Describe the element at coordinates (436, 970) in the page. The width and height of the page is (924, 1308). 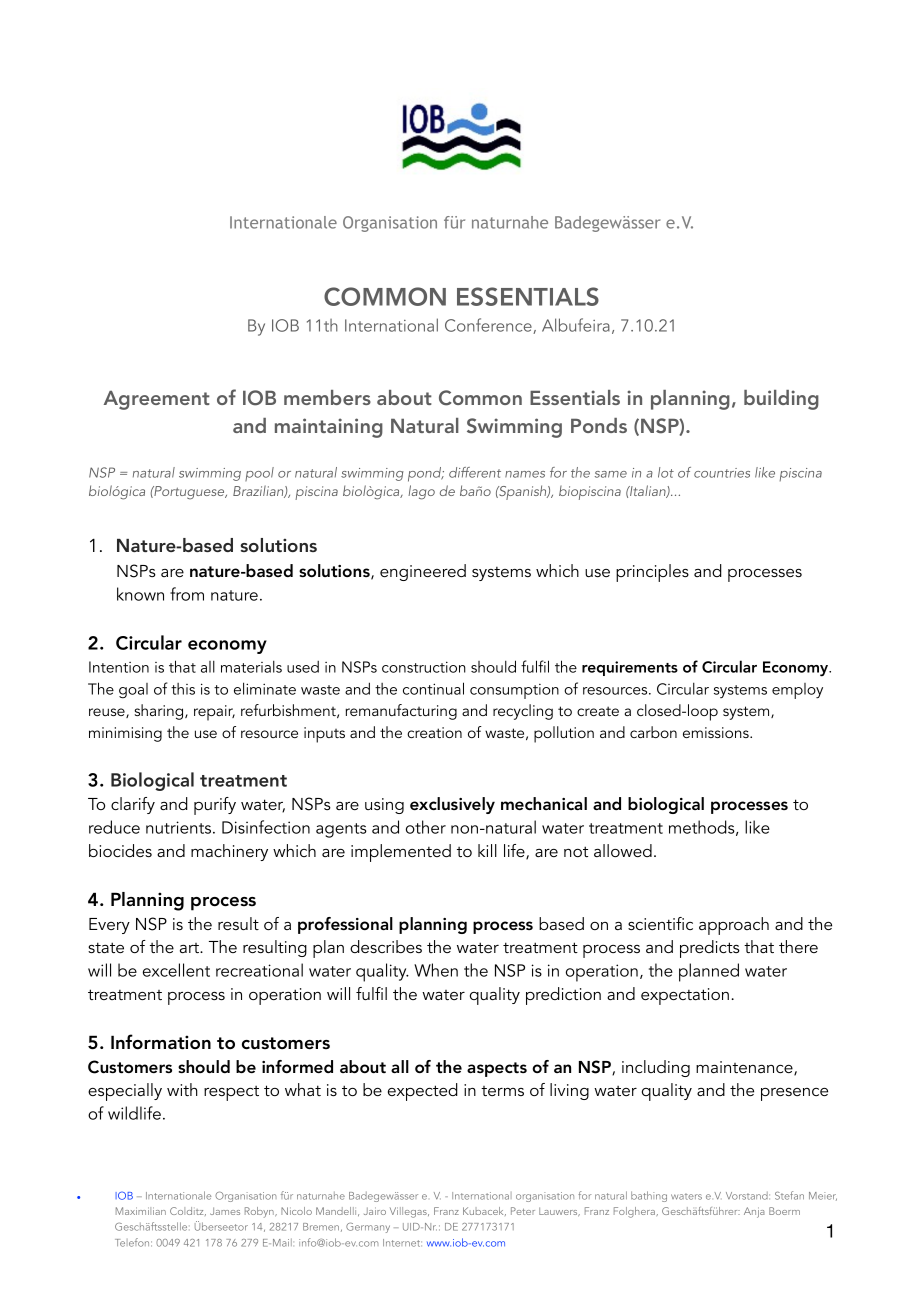
I see `When` at that location.
